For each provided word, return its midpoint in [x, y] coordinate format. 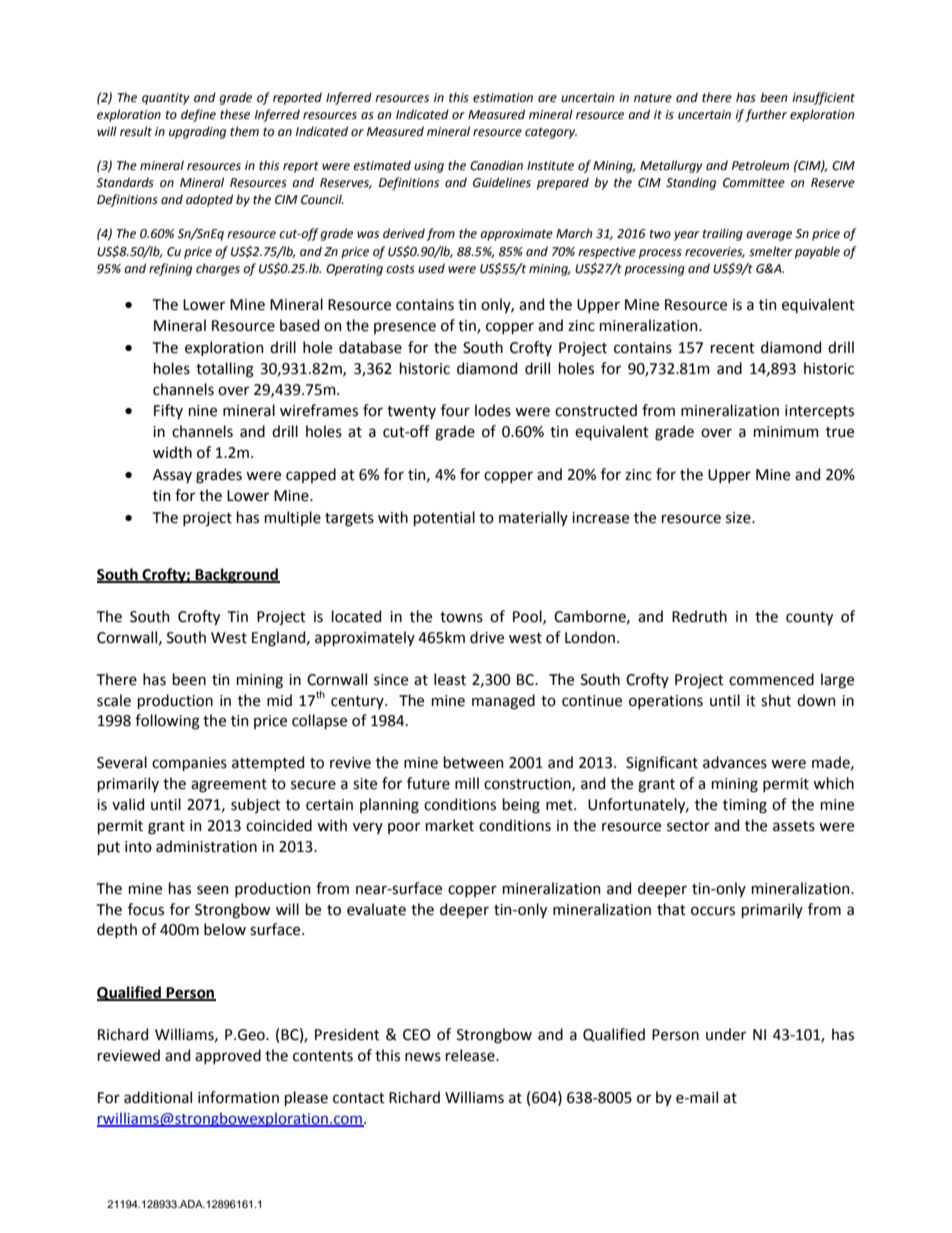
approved [228, 1056]
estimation [503, 98]
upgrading [197, 132]
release [471, 1055]
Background [237, 576]
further [766, 115]
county [809, 618]
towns [461, 617]
